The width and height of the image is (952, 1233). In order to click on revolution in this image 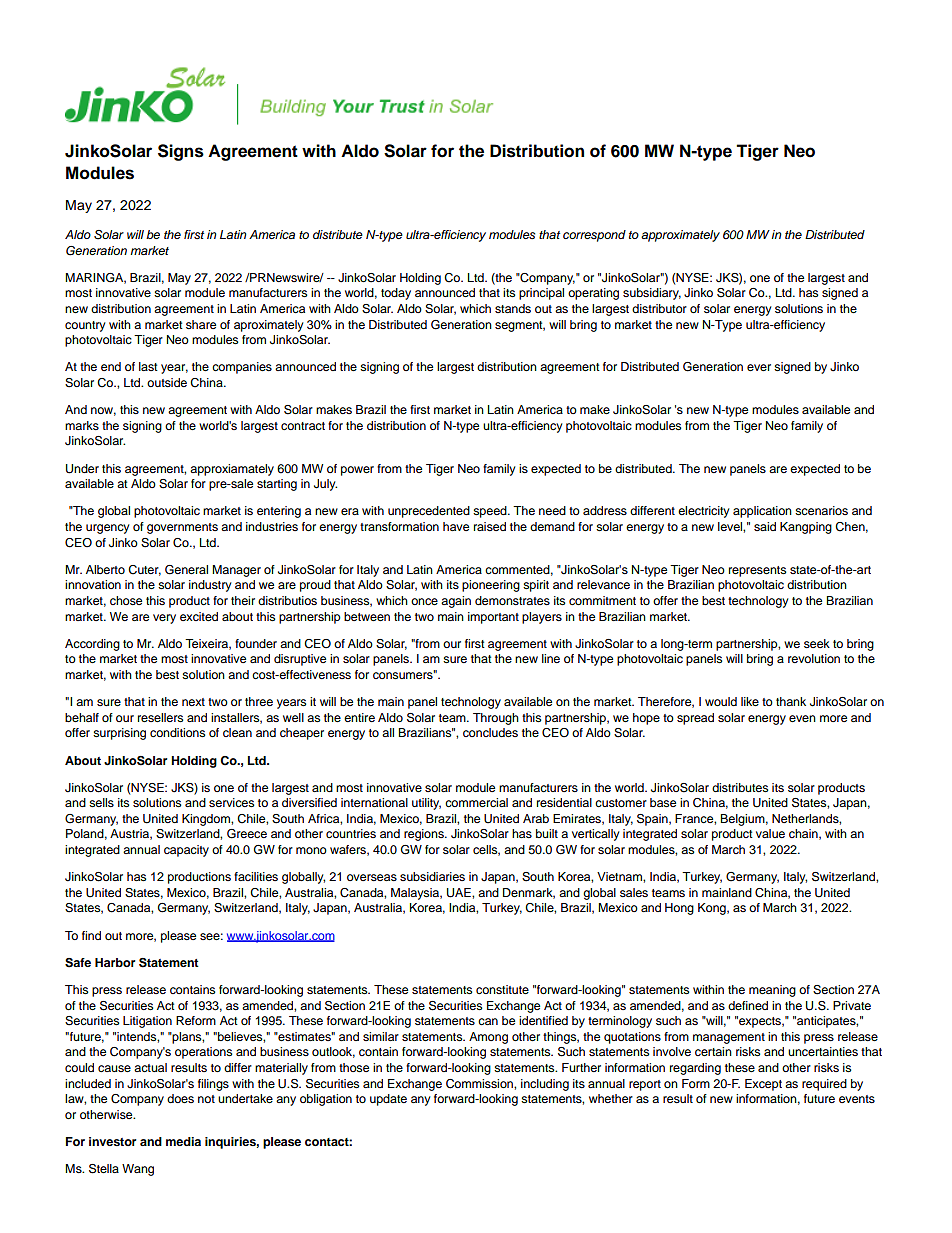, I will do `click(814, 658)`.
